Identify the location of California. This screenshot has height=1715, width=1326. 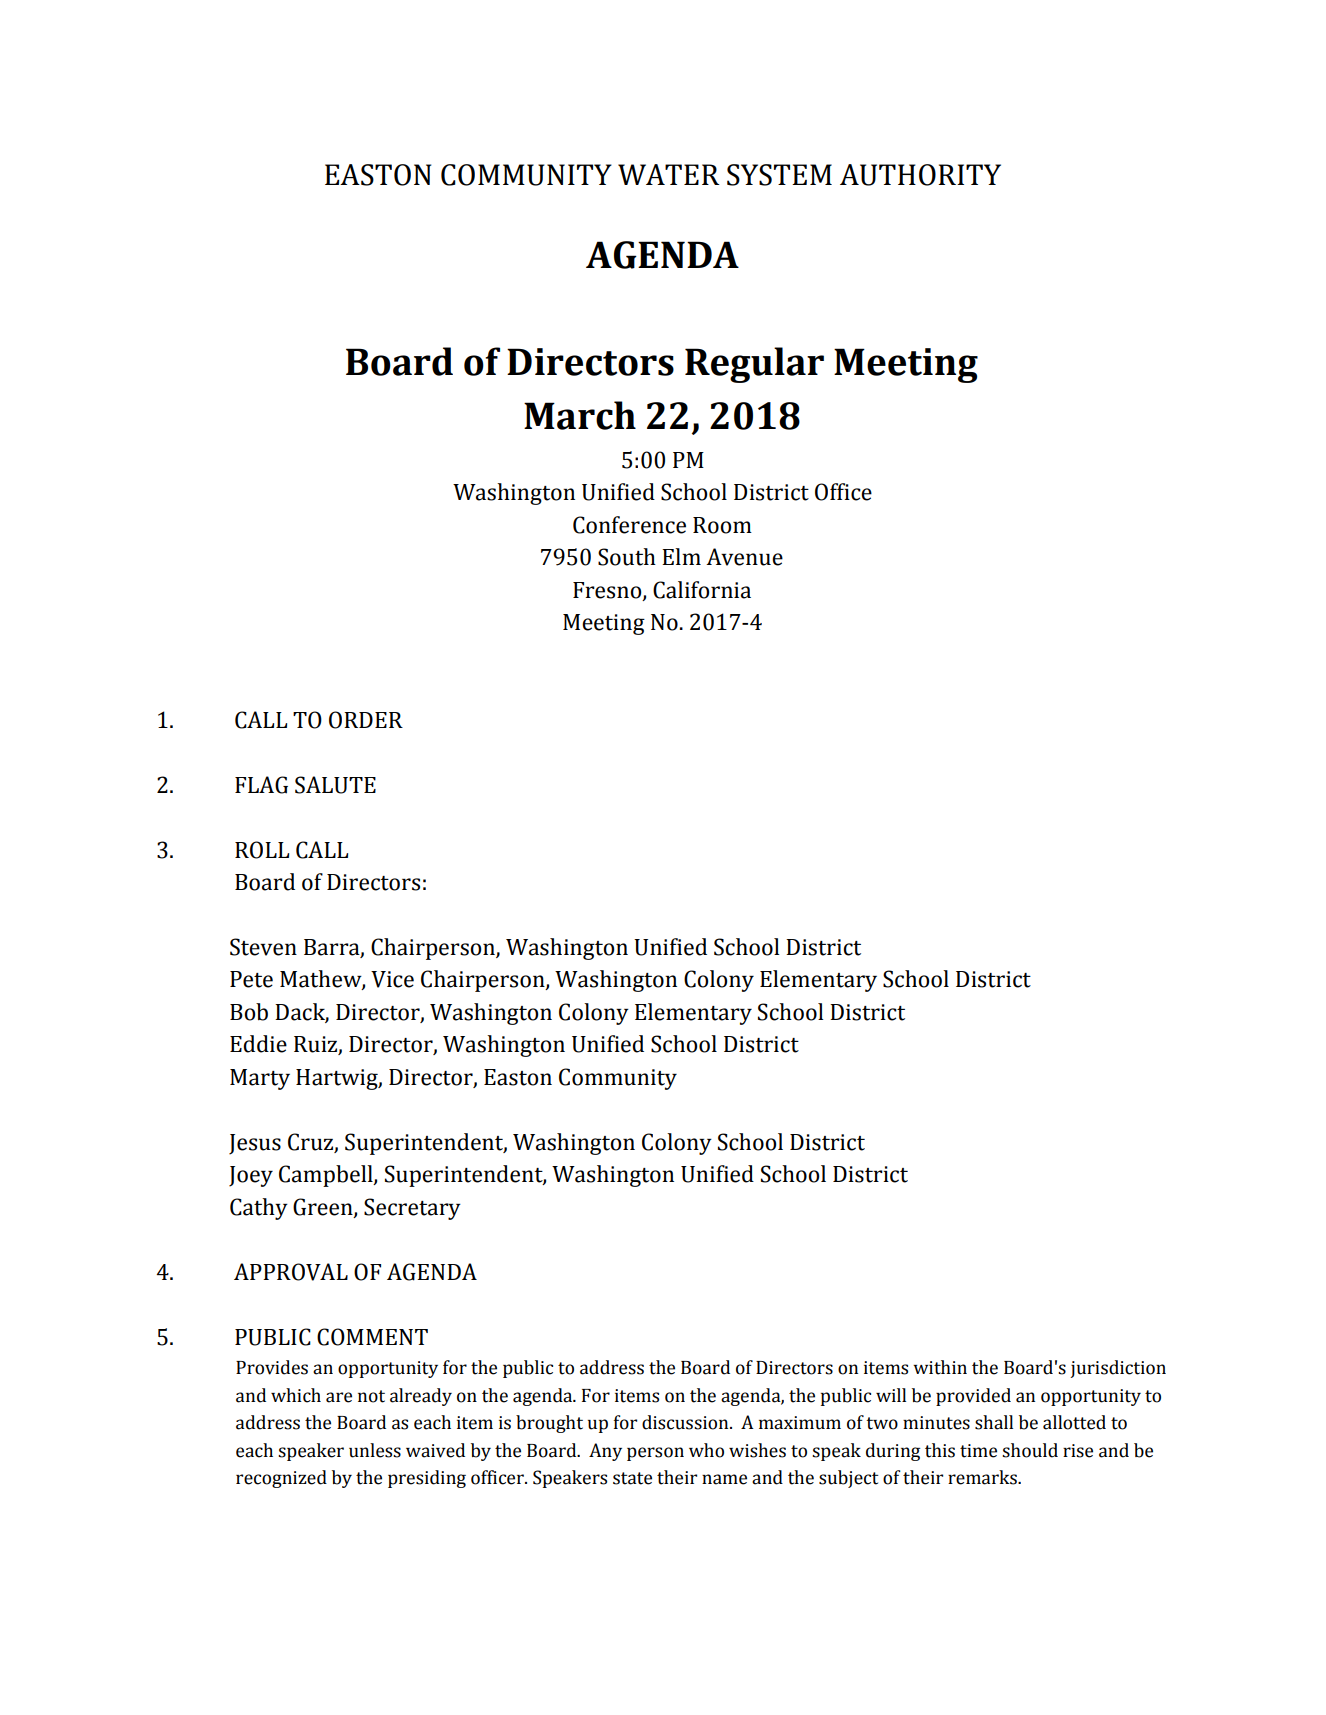
(702, 590).
